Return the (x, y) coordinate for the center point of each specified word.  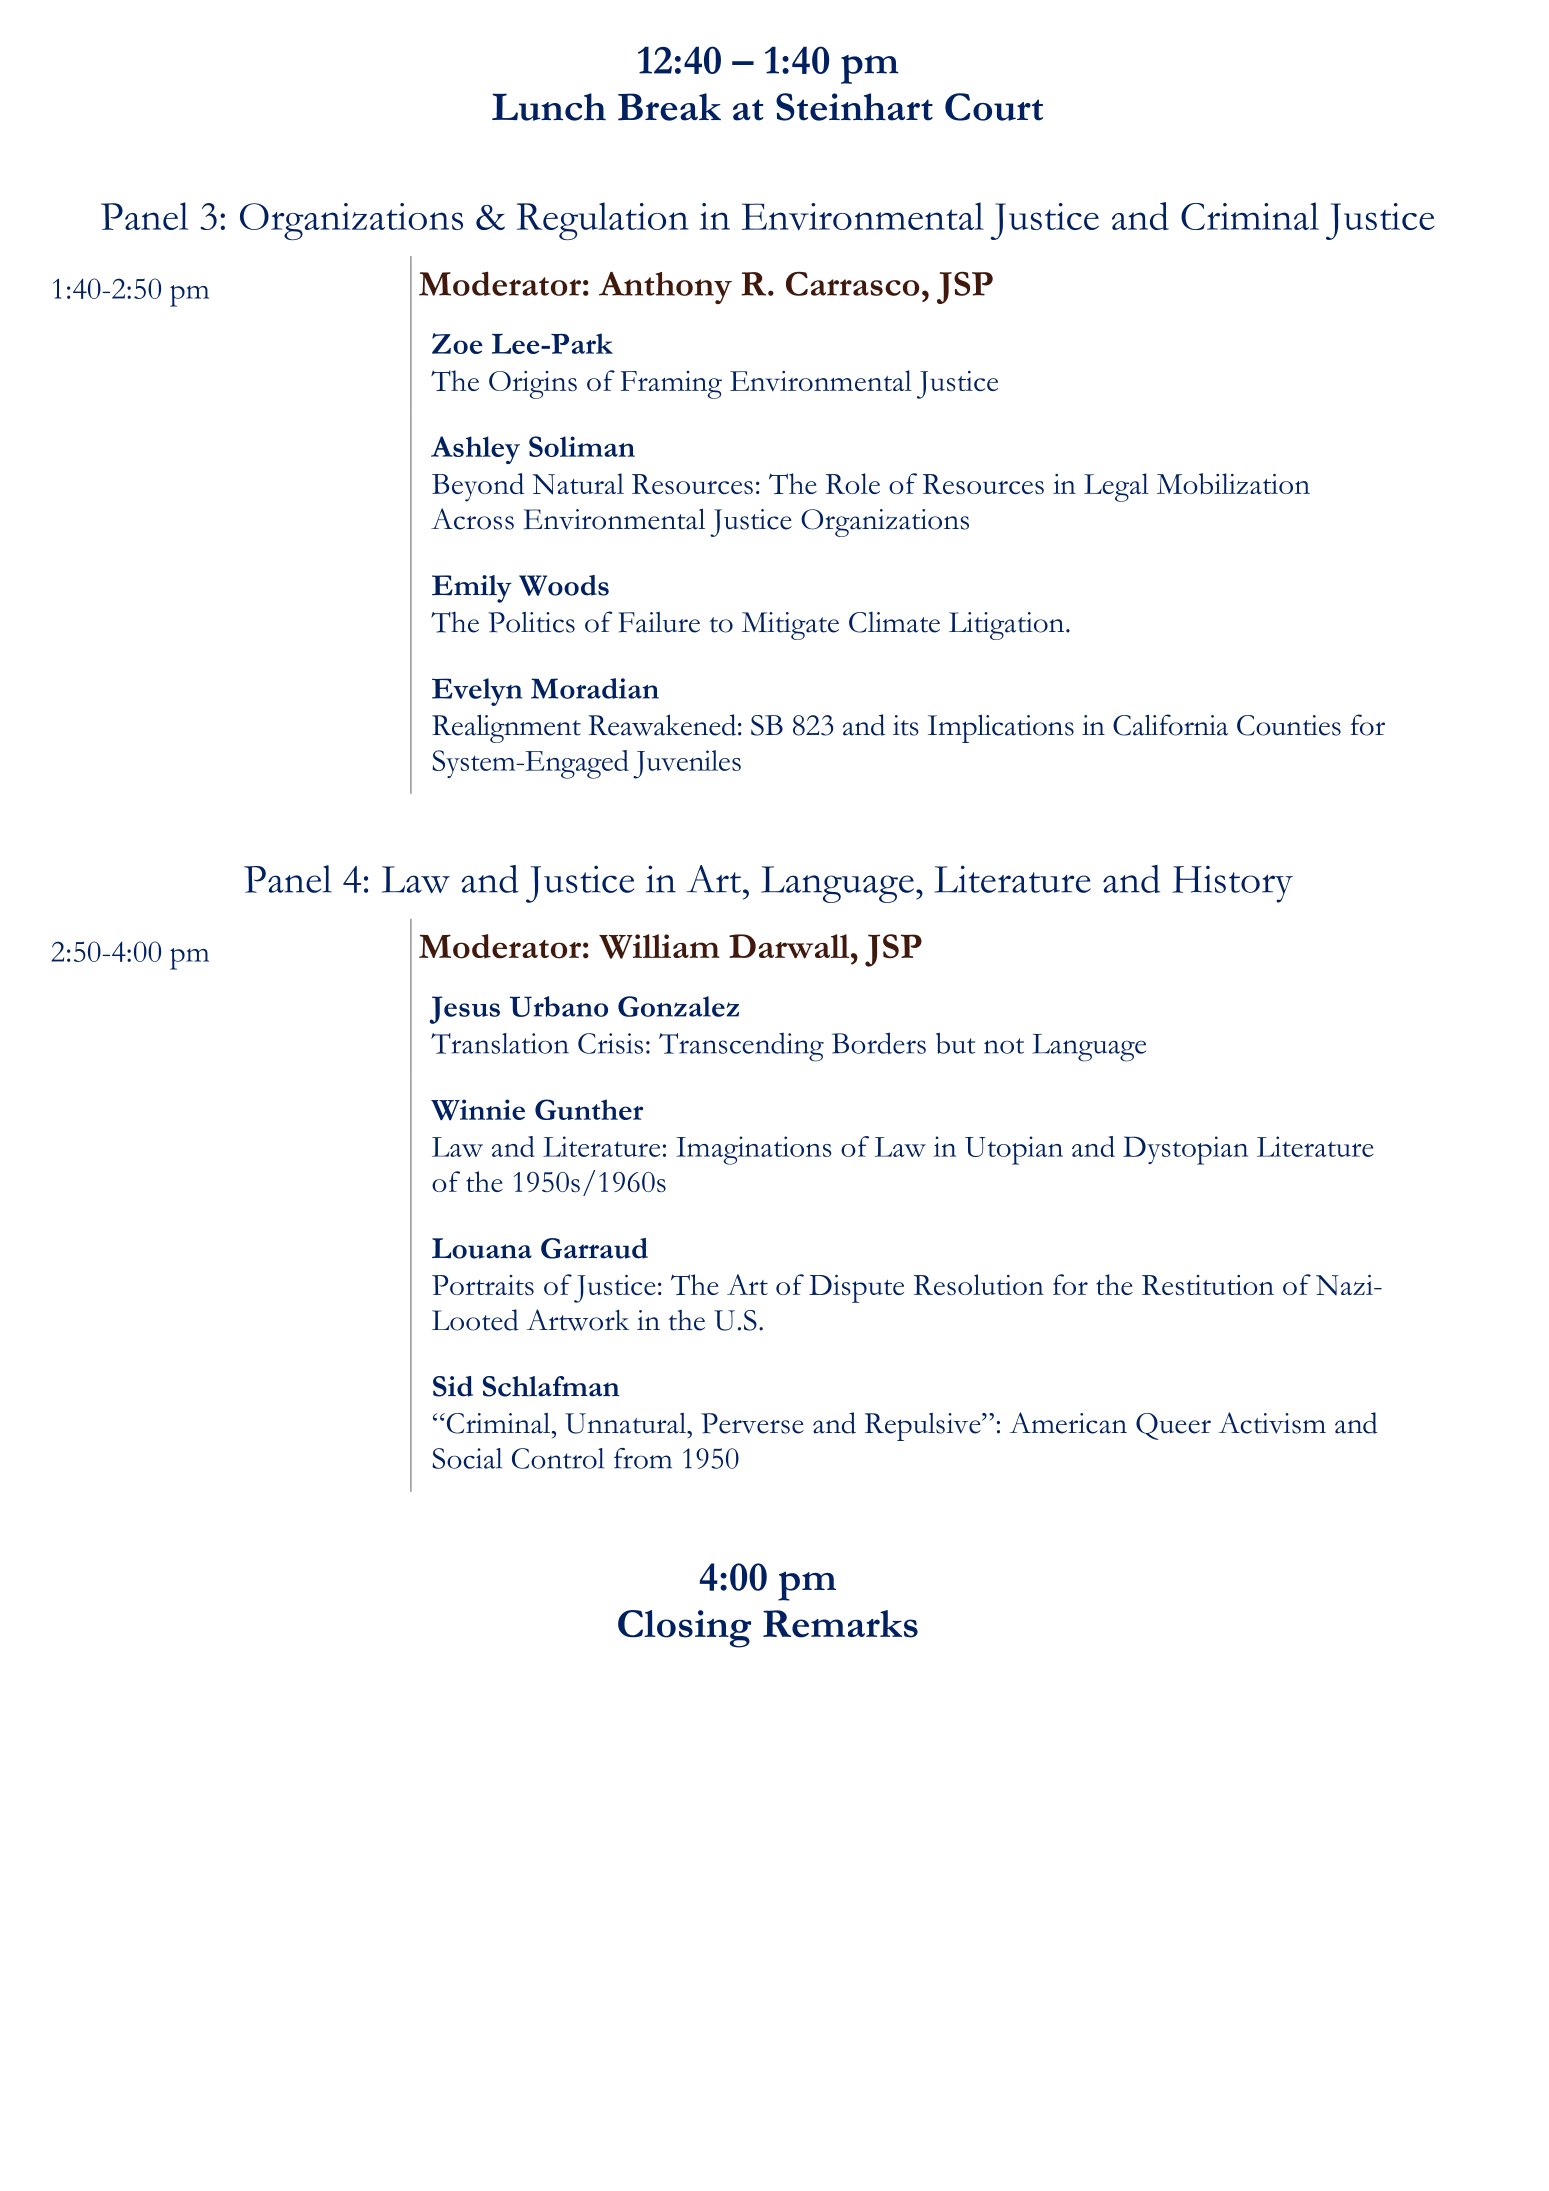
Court (994, 107)
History (1232, 884)
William (659, 946)
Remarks (840, 1624)
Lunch (549, 107)
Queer (1173, 1426)
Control (558, 1458)
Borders (879, 1043)
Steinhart (854, 107)
